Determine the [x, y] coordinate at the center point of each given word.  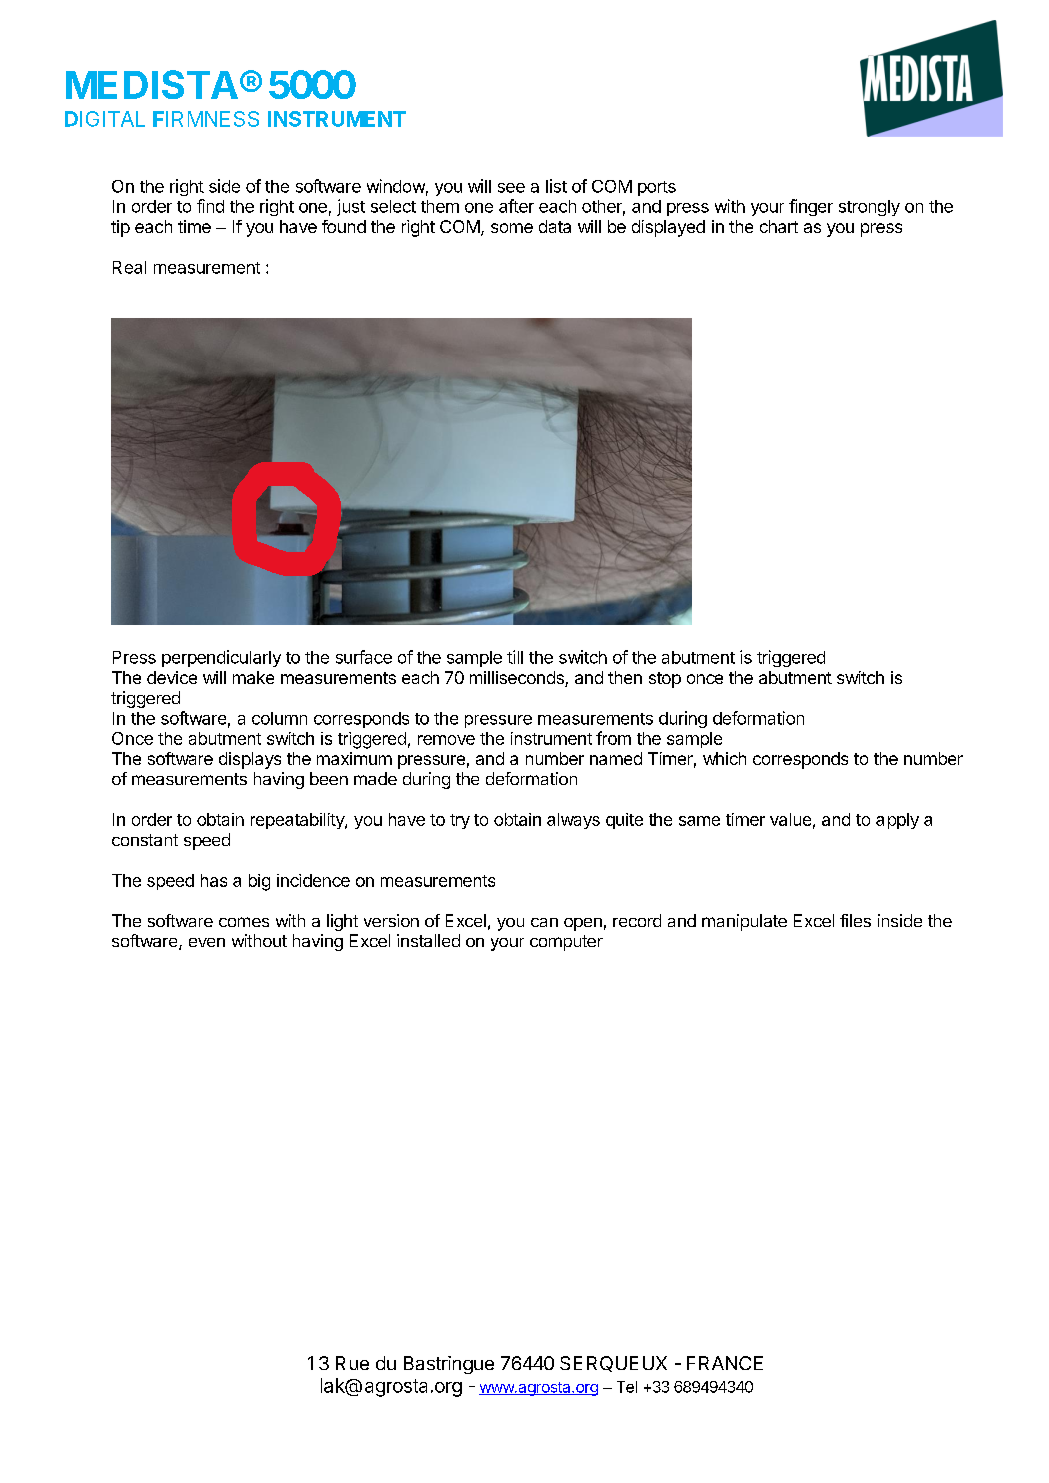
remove [446, 740]
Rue [352, 1363]
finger [811, 207]
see [511, 188]
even [207, 942]
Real [129, 267]
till [515, 657]
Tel [627, 1387]
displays [250, 760]
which [724, 758]
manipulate [744, 922]
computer [566, 943]
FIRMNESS [206, 119]
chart [779, 226]
